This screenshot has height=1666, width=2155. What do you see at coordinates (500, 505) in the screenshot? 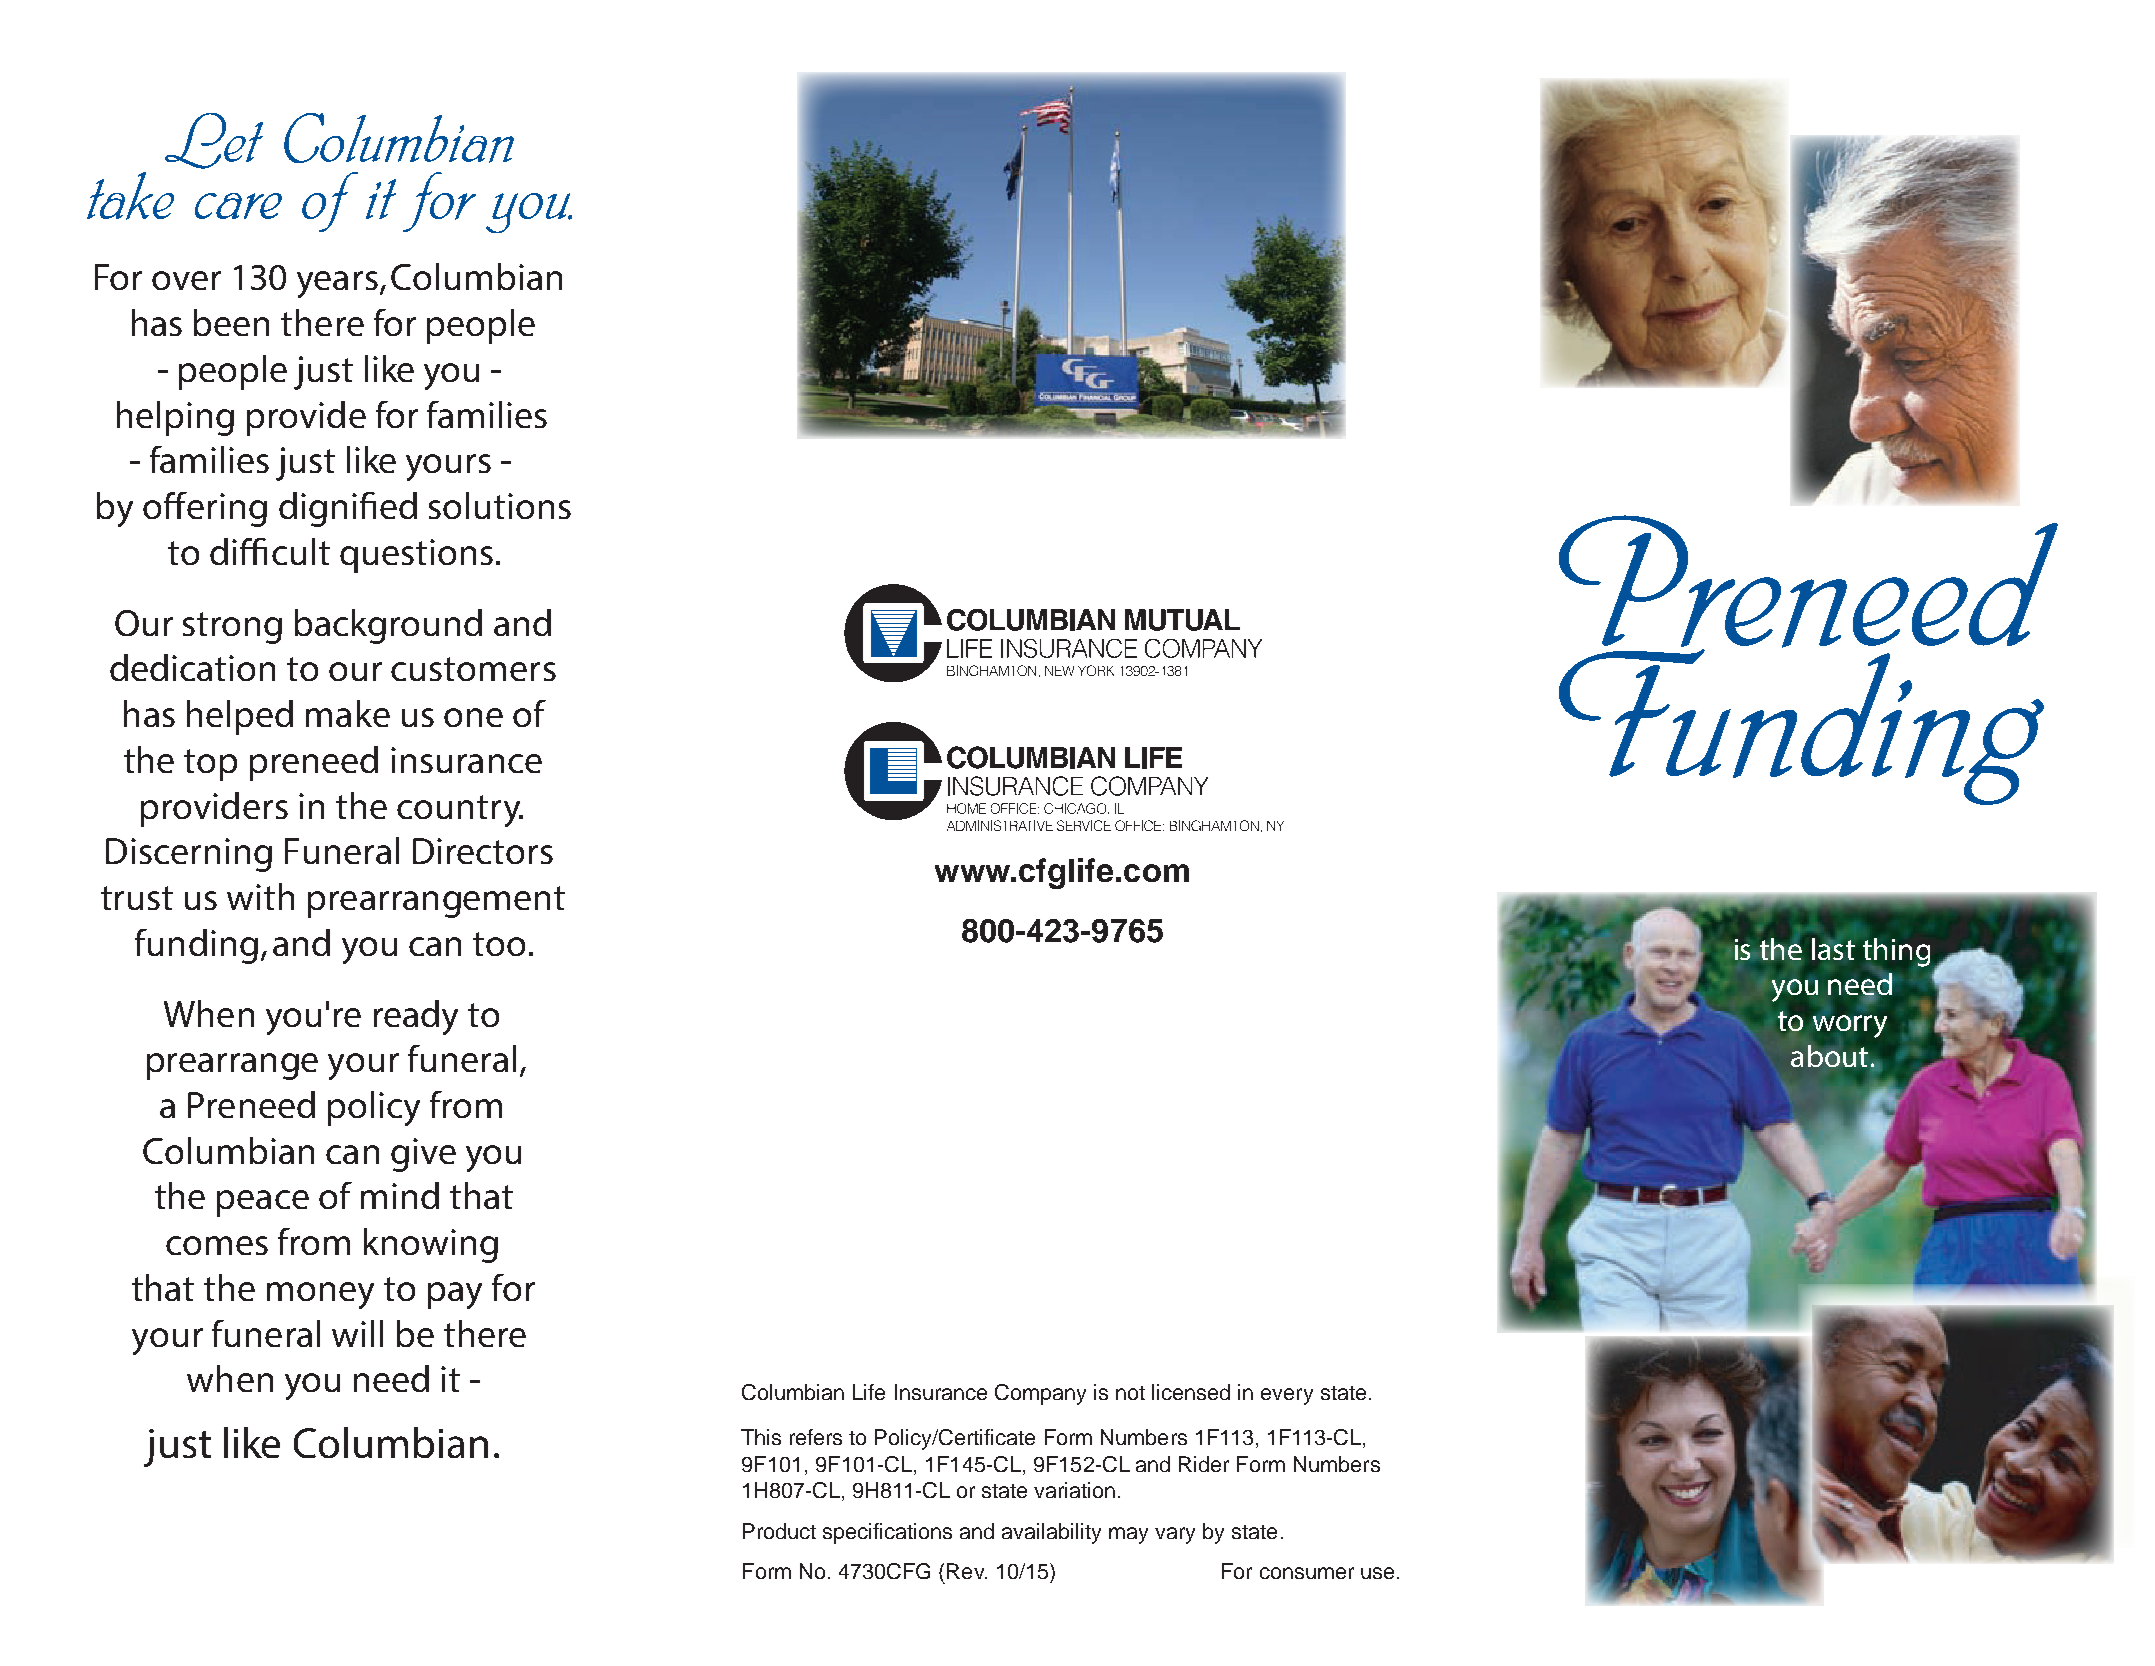
I see `solutions` at bounding box center [500, 505].
